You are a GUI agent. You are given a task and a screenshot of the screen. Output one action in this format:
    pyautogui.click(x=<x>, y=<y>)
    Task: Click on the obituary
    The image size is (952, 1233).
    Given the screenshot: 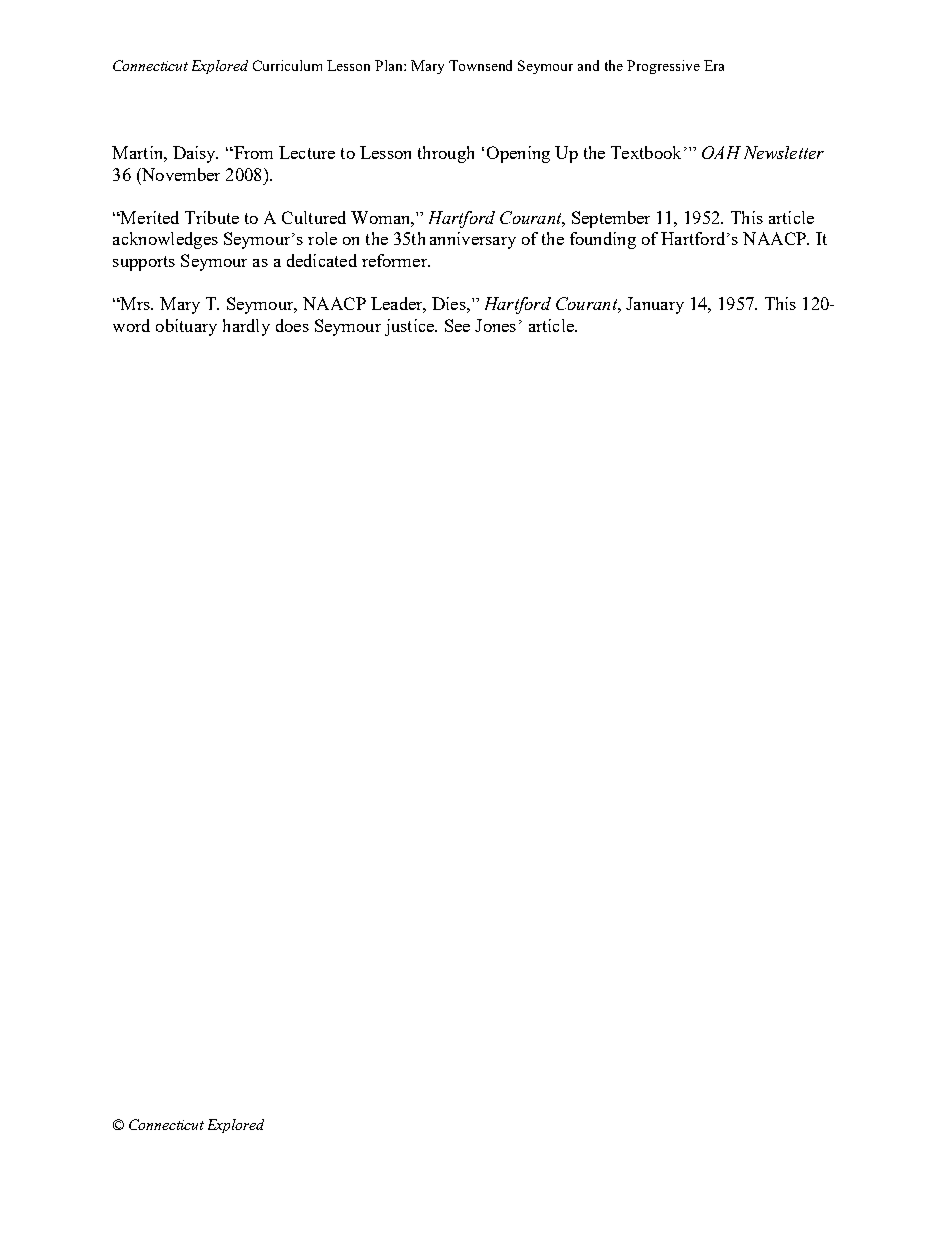 What is the action you would take?
    pyautogui.click(x=186, y=327)
